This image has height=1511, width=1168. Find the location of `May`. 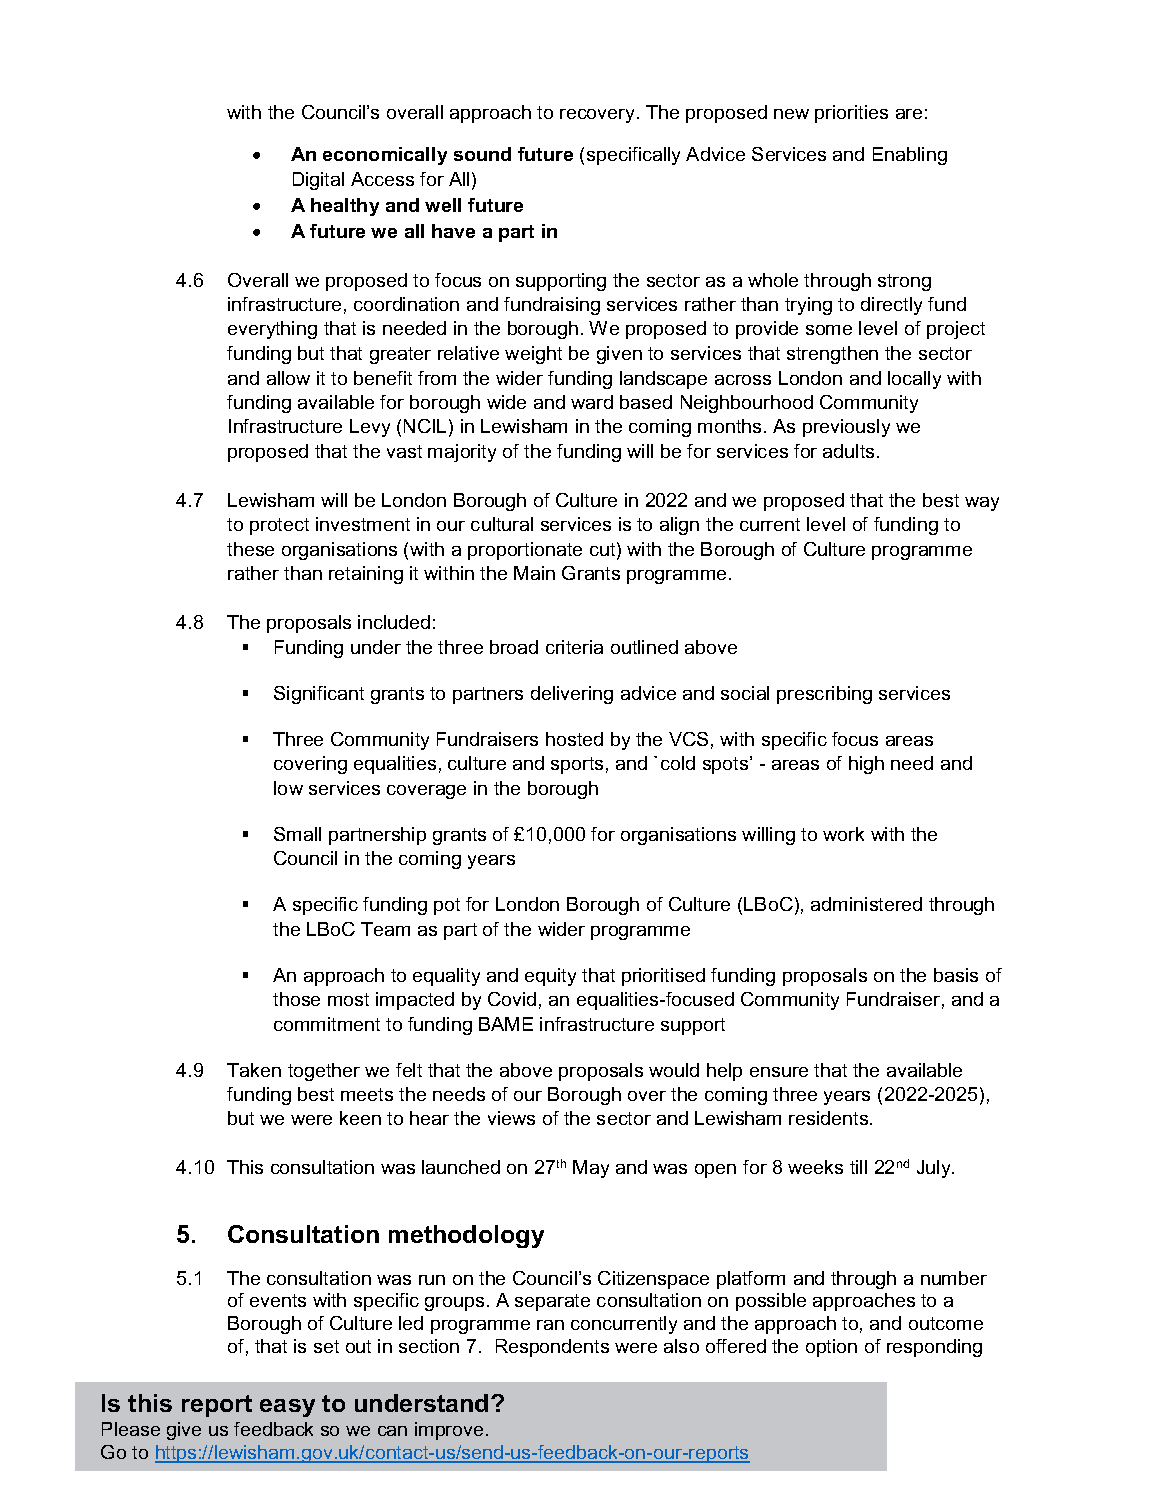

May is located at coordinates (591, 1169).
